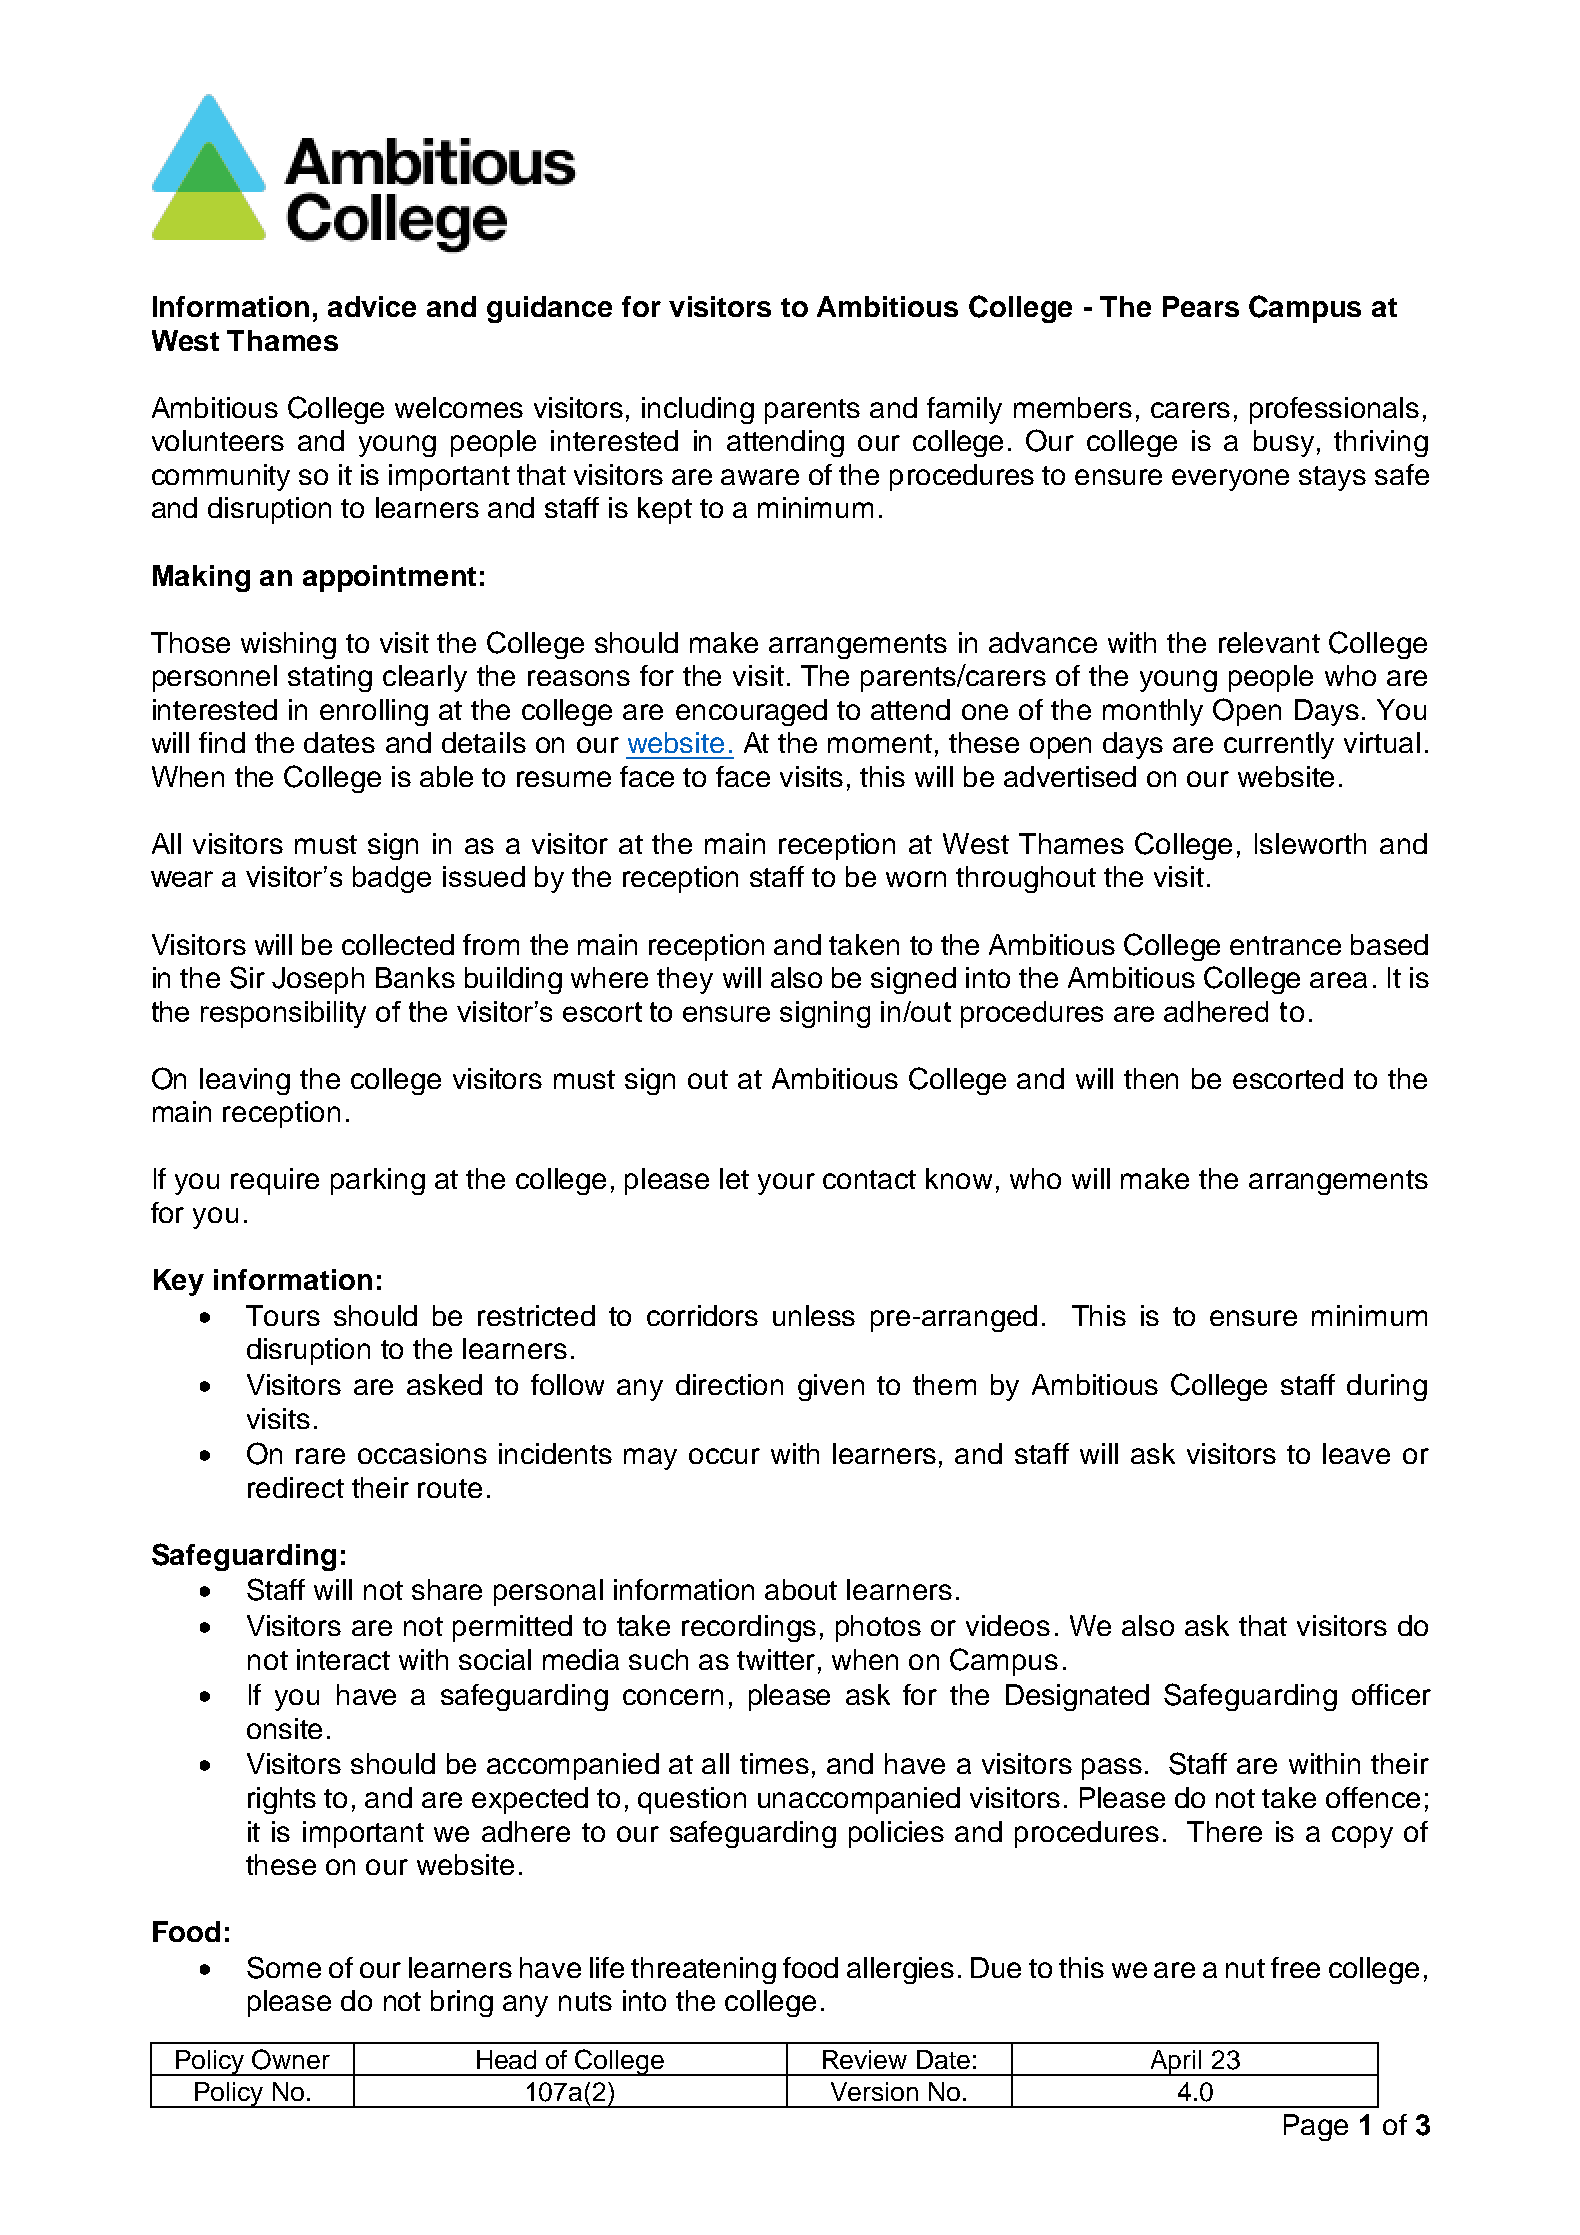 This screenshot has width=1580, height=2235. I want to click on There, so click(1224, 1831).
